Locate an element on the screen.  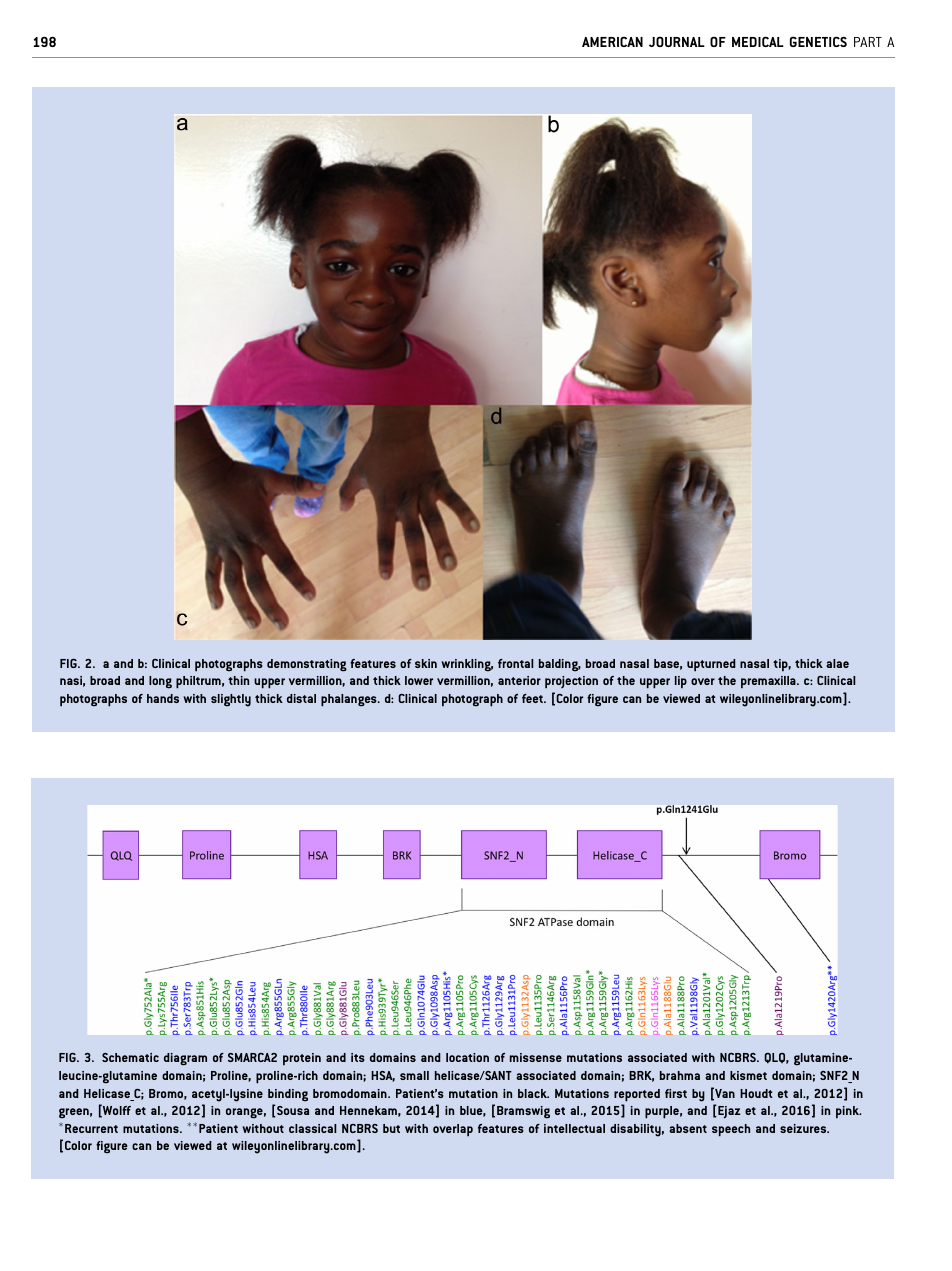
upturned is located at coordinates (711, 665).
